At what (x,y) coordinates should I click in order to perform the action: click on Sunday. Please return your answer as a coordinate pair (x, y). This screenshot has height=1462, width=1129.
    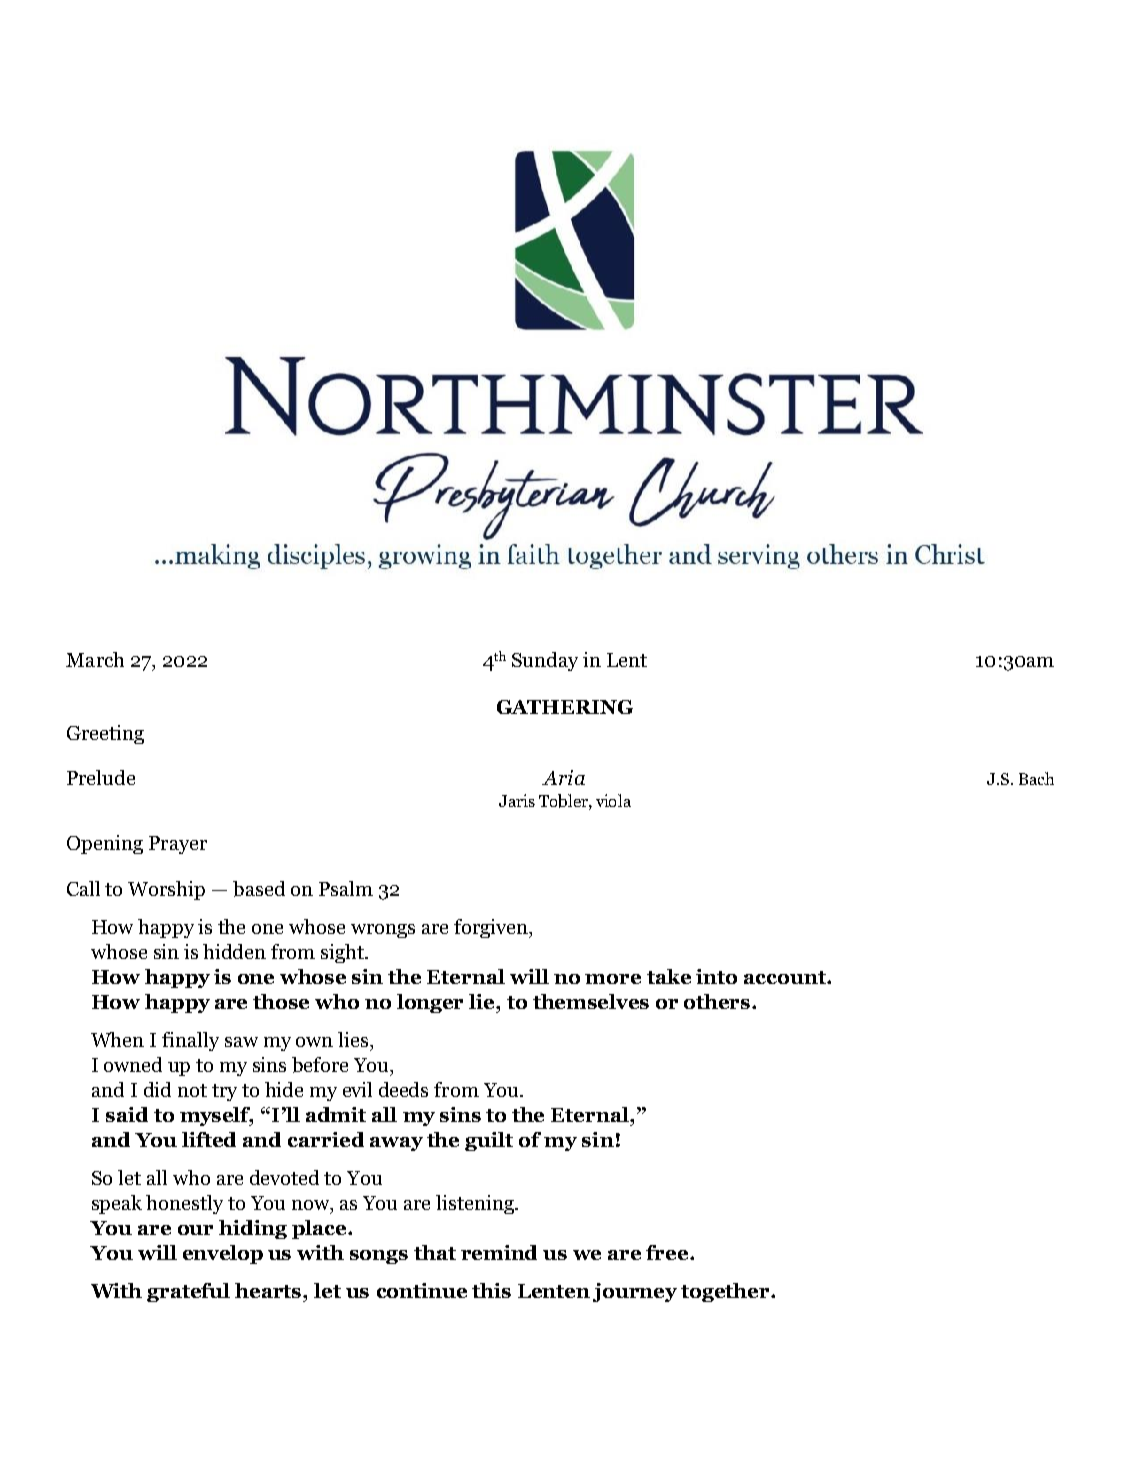
    Looking at the image, I should click on (545, 661).
